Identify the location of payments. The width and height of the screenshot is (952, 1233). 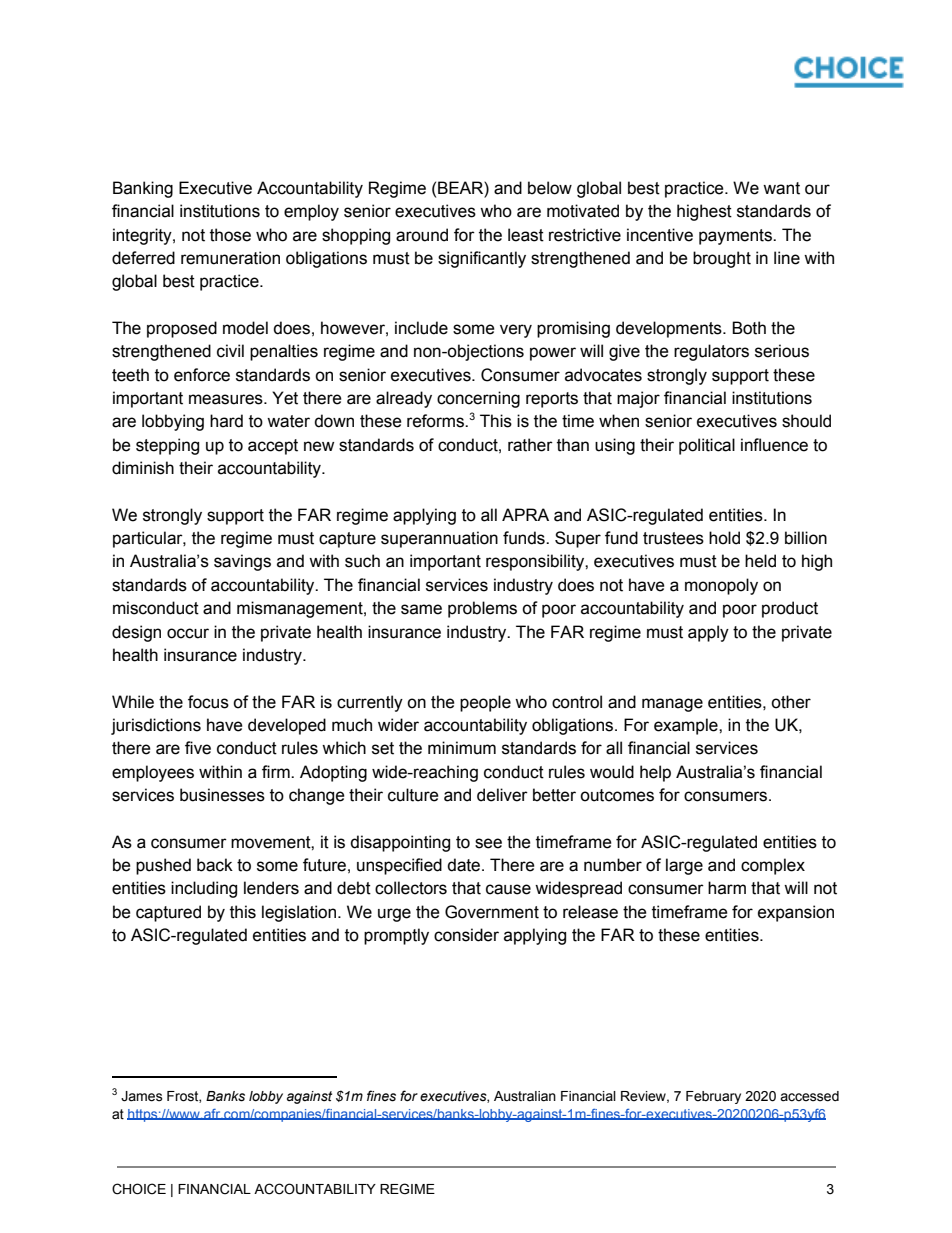
(736, 237).
